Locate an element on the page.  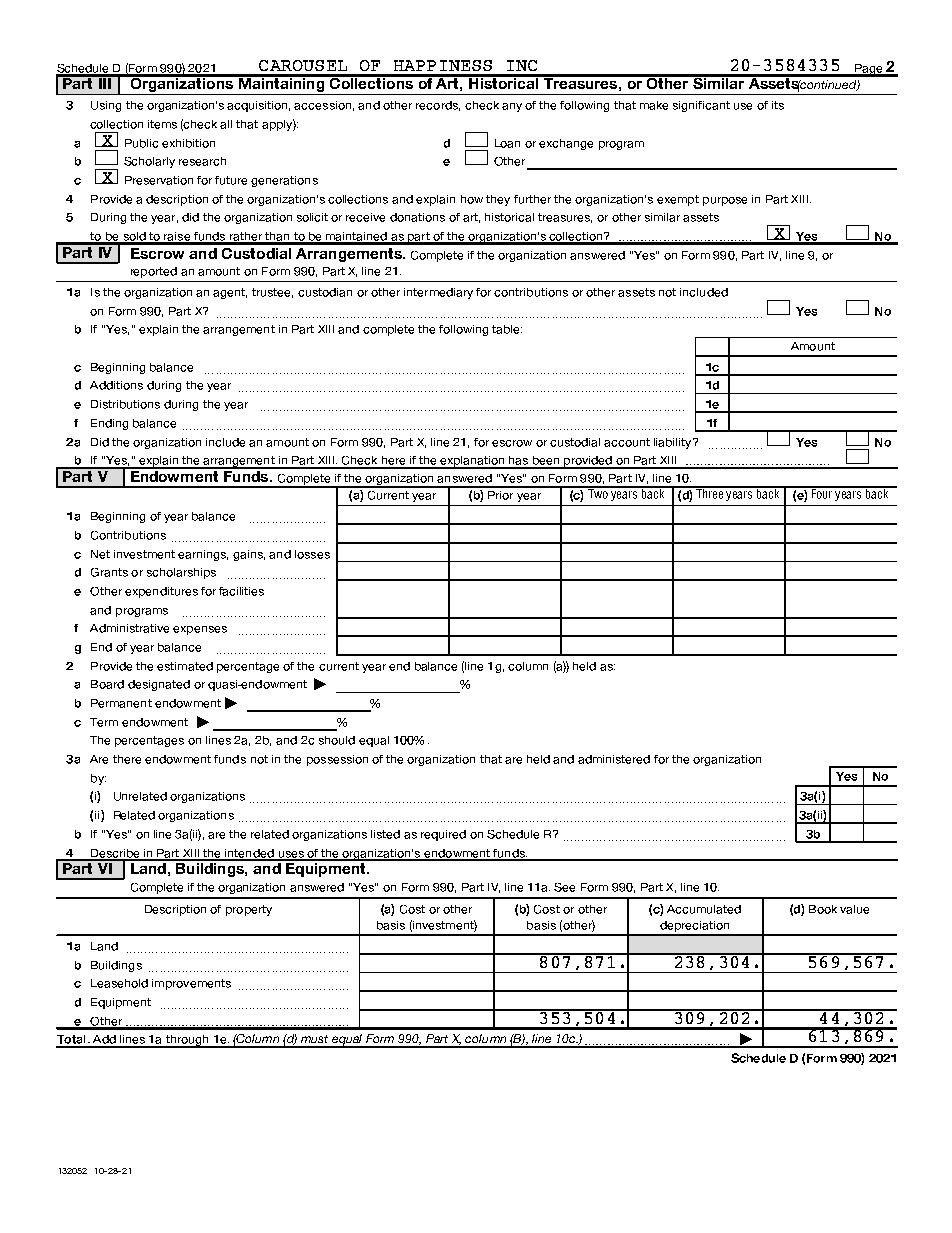
Three is located at coordinates (710, 493).
